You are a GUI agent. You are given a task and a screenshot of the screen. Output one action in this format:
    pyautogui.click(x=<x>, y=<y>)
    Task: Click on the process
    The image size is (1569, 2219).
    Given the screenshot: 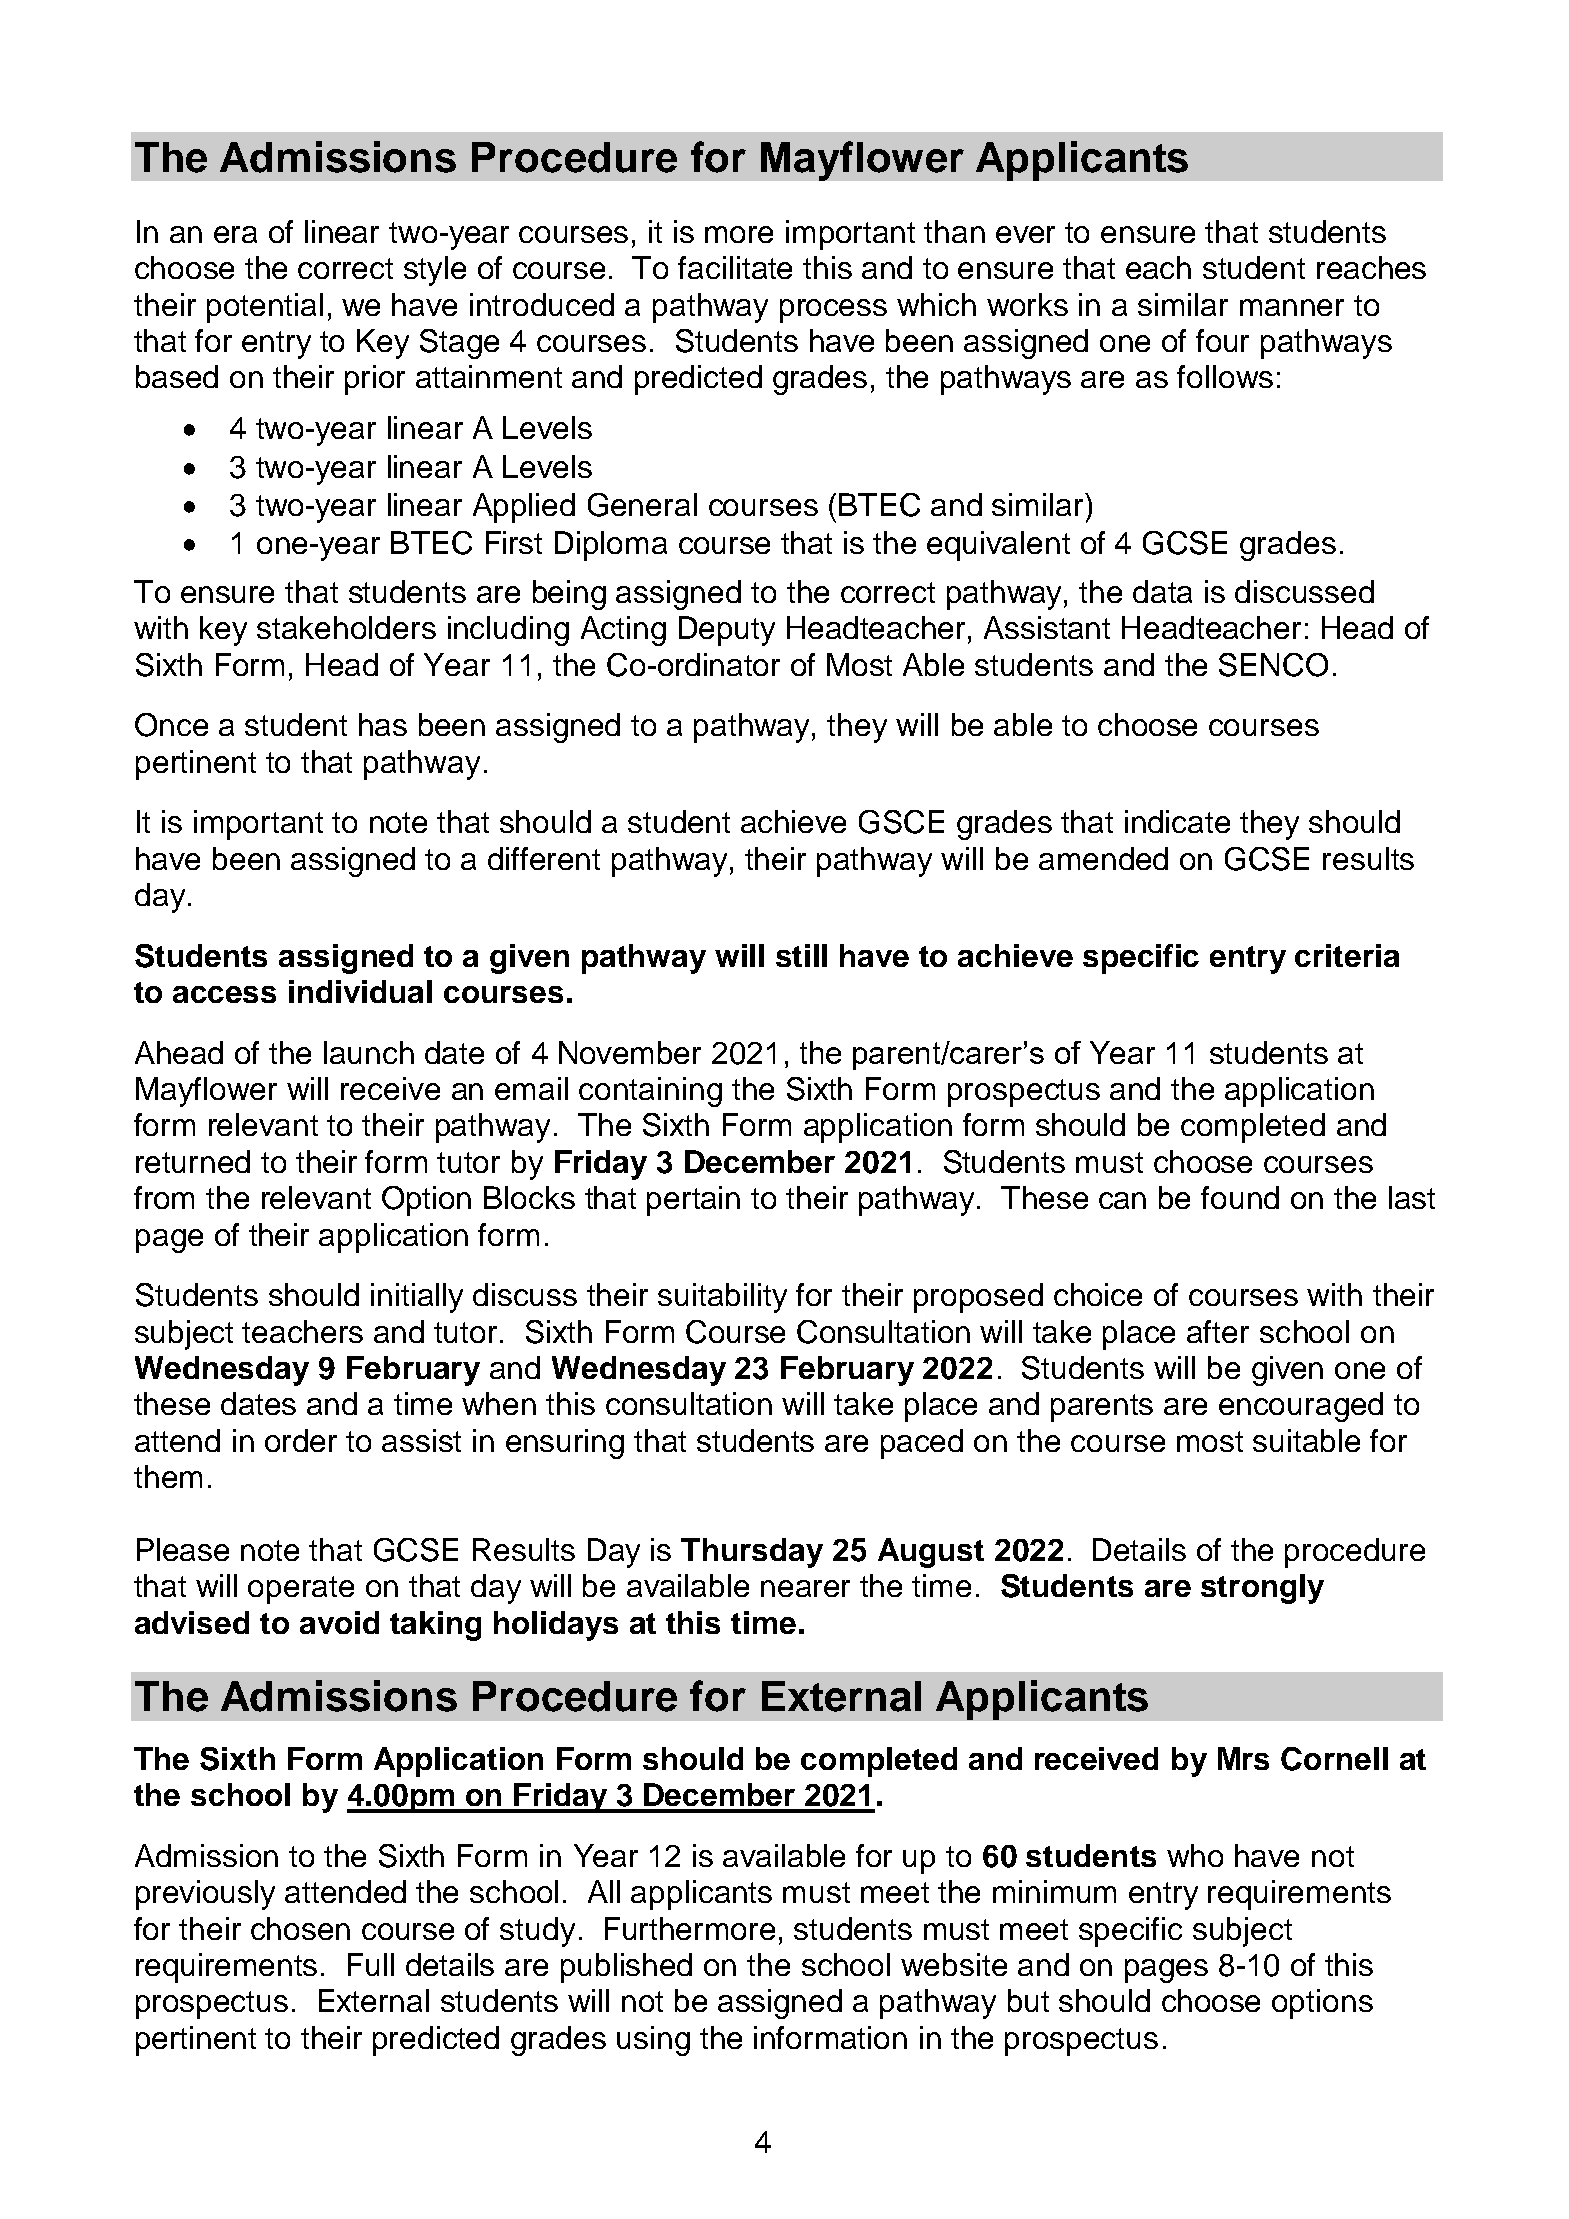 What is the action you would take?
    pyautogui.click(x=833, y=311)
